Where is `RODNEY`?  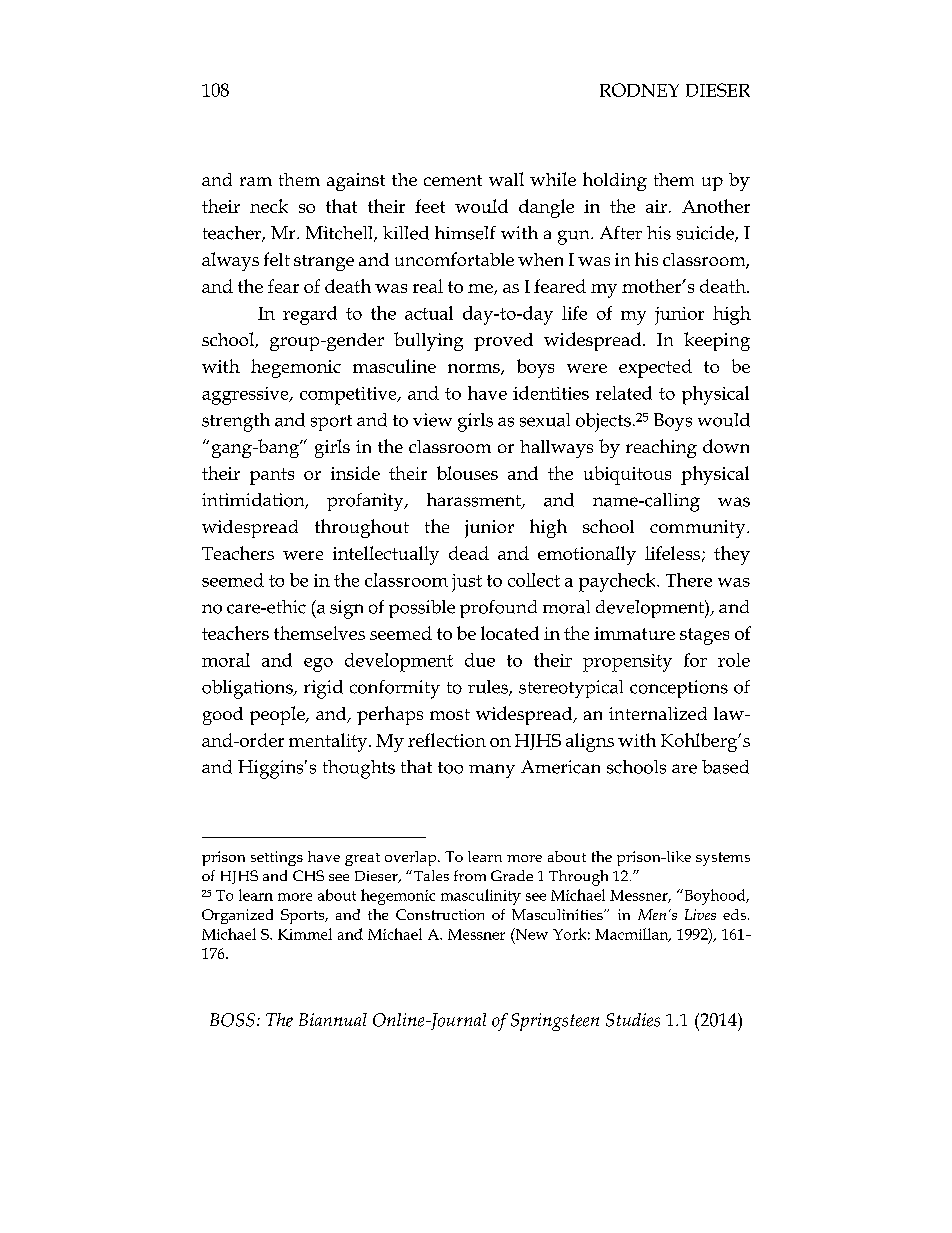
RODNEY is located at coordinates (639, 90).
